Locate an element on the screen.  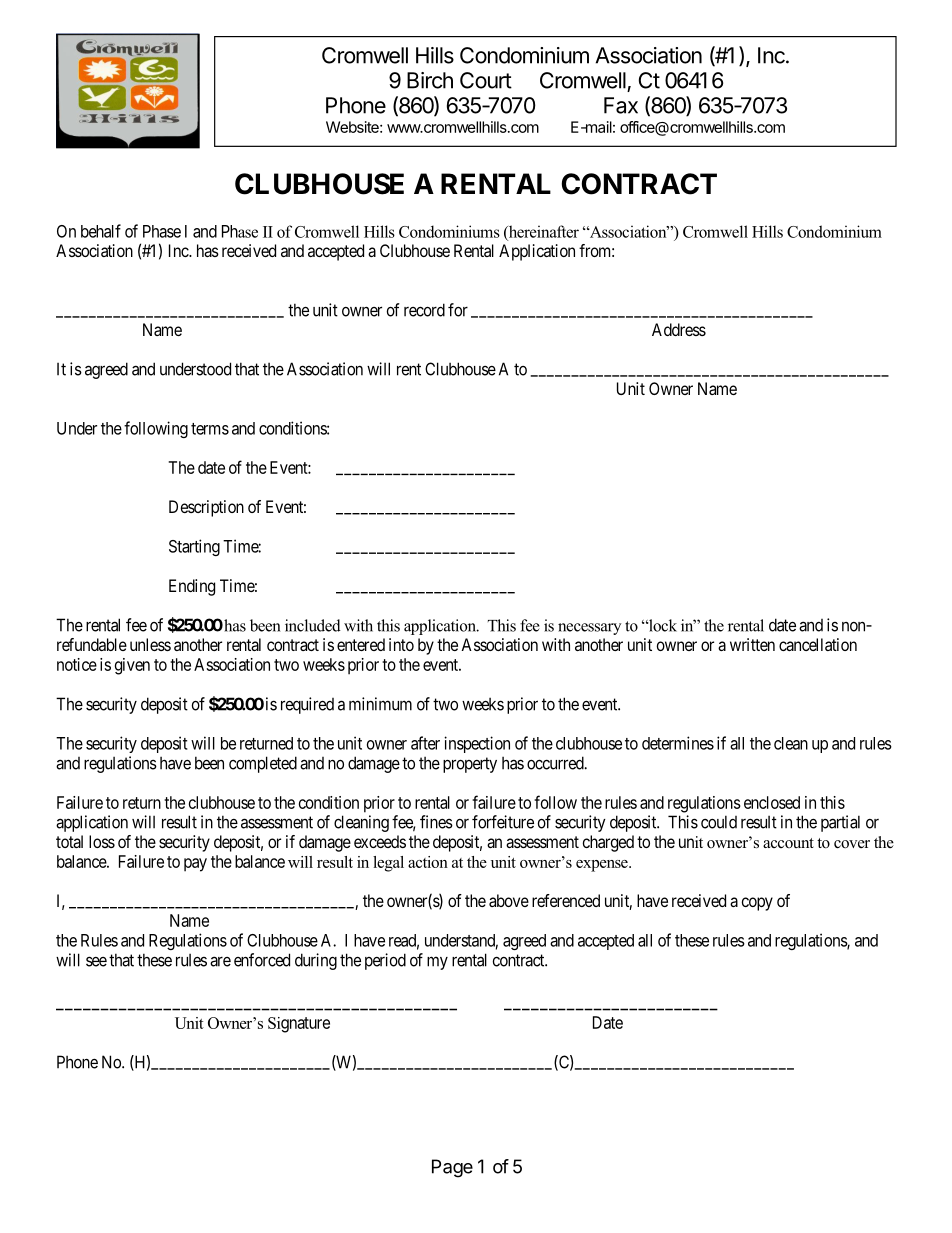
terms is located at coordinates (210, 429).
